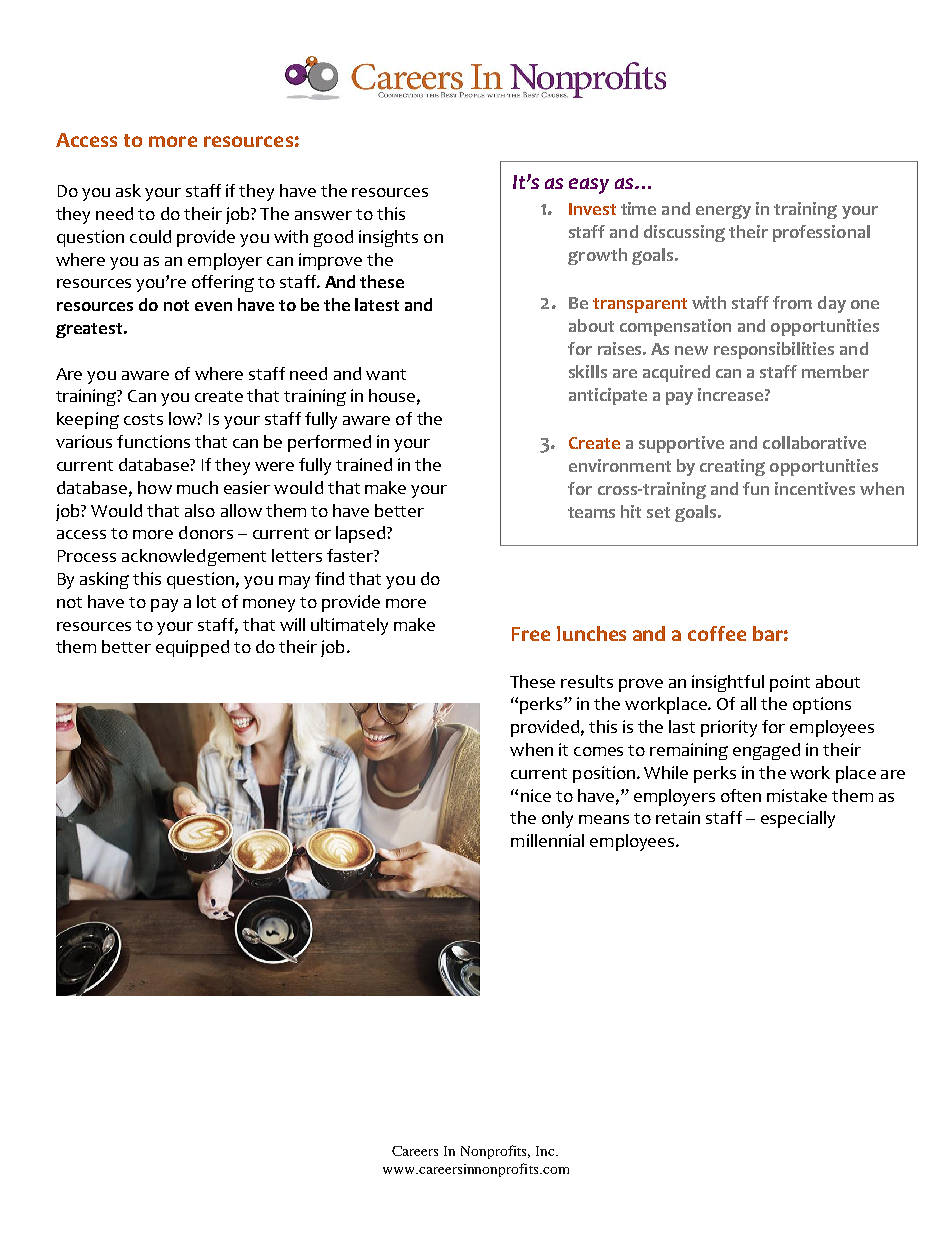 Image resolution: width=952 pixels, height=1233 pixels. What do you see at coordinates (723, 212) in the document?
I see `energy` at bounding box center [723, 212].
